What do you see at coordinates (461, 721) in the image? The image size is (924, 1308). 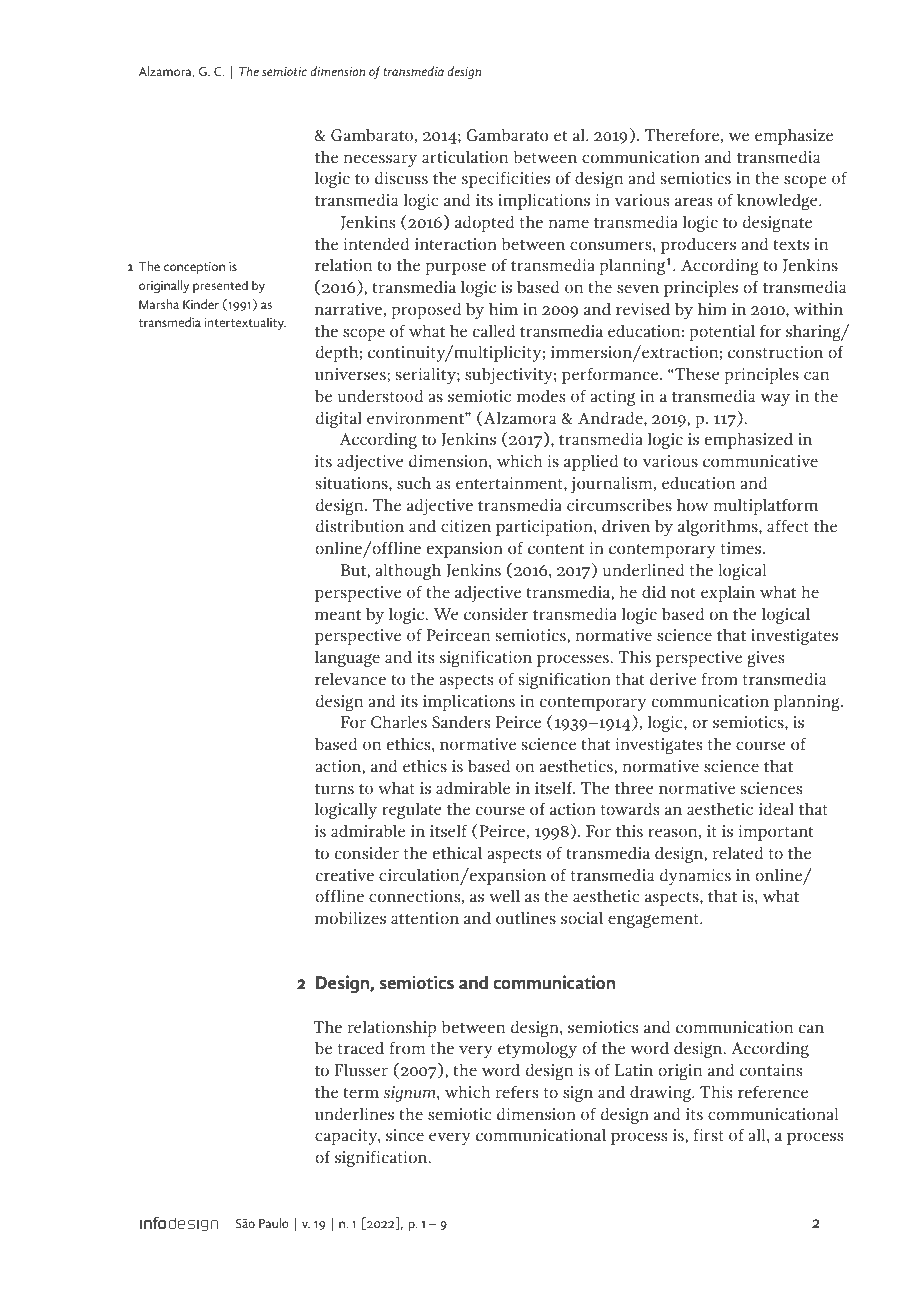 I see `Sanders` at bounding box center [461, 721].
